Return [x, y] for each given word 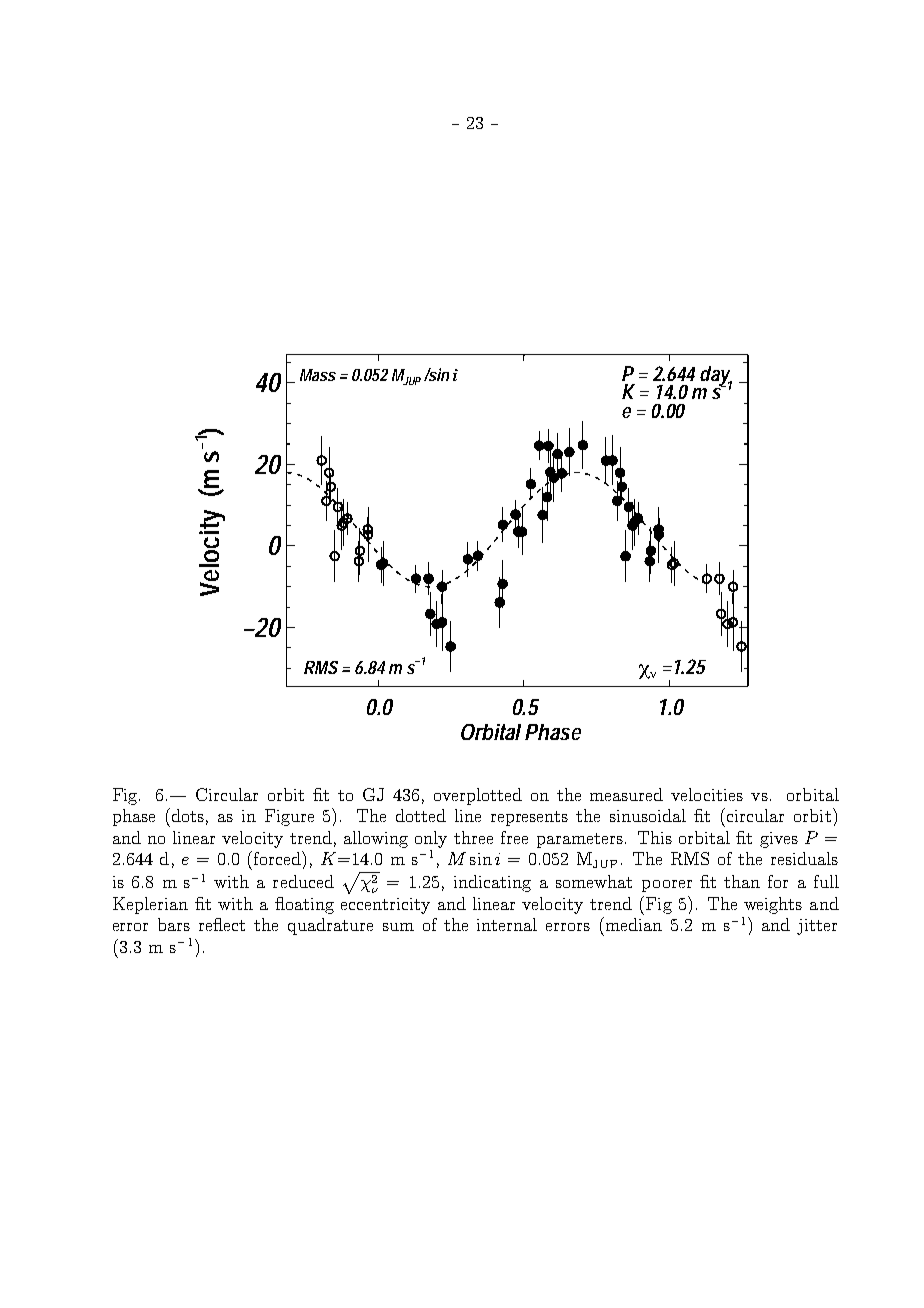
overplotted [478, 796]
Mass [318, 375]
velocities [707, 794]
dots [186, 815]
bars [174, 924]
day [716, 377]
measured [626, 794]
